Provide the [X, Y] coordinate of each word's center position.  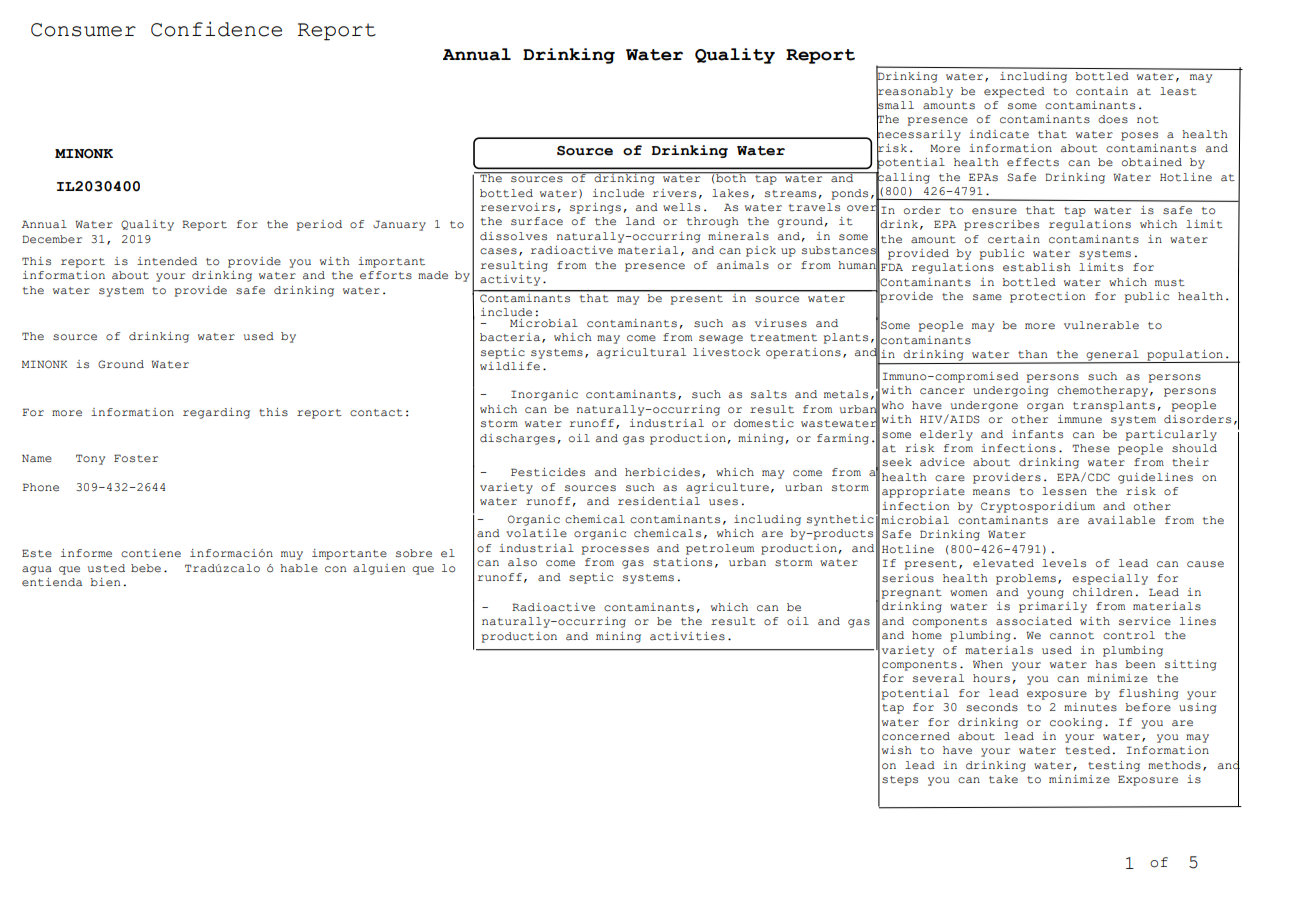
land [640, 221]
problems [1026, 579]
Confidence [216, 29]
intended [167, 261]
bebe [146, 568]
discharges [517, 439]
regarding [216, 413]
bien [105, 582]
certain [1014, 239]
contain [1102, 91]
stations [682, 562]
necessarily [919, 135]
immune [1080, 419]
